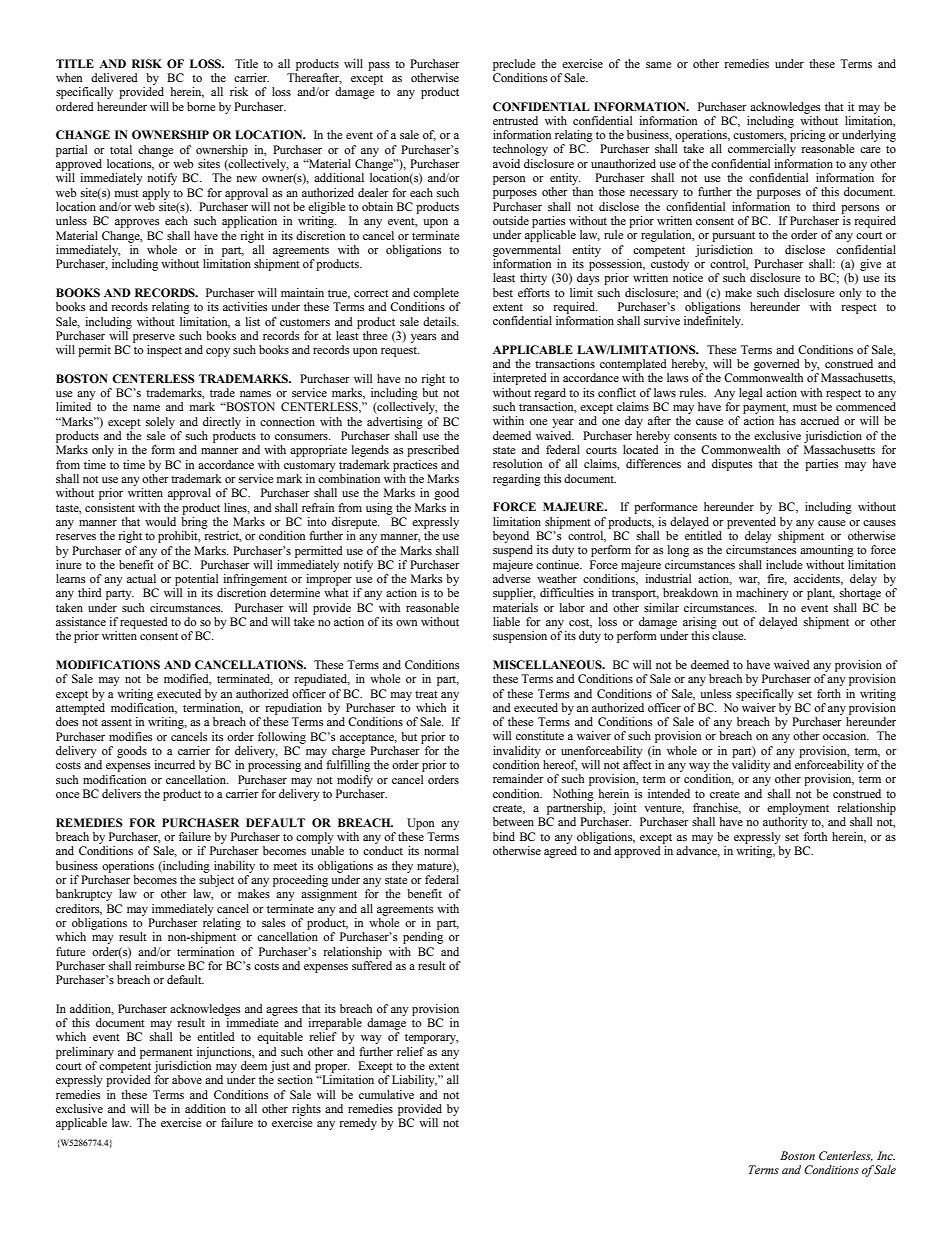 This image has height=1233, width=952. Describe the element at coordinates (154, 338) in the image. I see `preserve` at that location.
